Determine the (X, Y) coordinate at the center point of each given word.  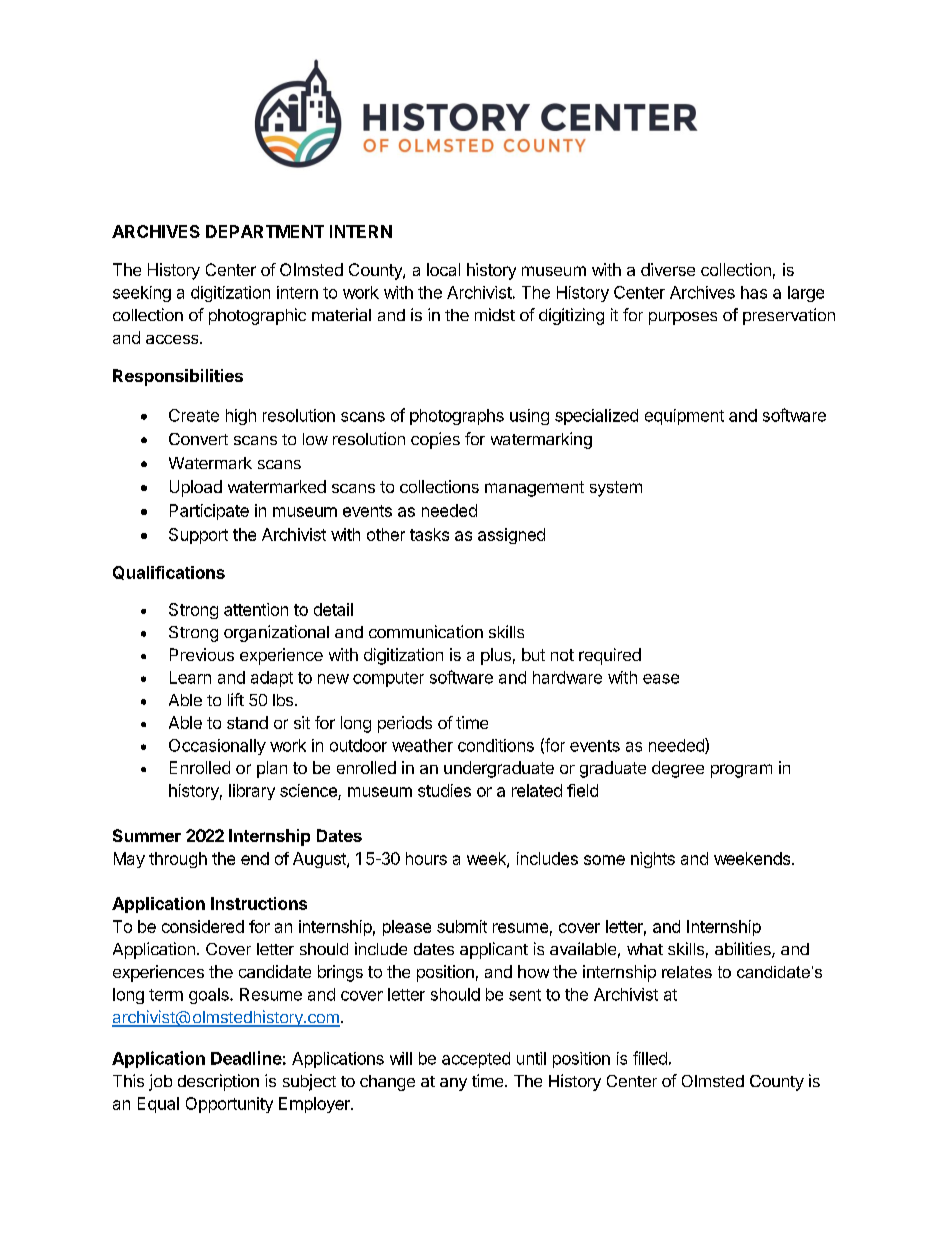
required (610, 656)
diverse (668, 269)
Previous (202, 654)
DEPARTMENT (265, 231)
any (453, 1084)
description (218, 1082)
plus (496, 656)
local (443, 269)
